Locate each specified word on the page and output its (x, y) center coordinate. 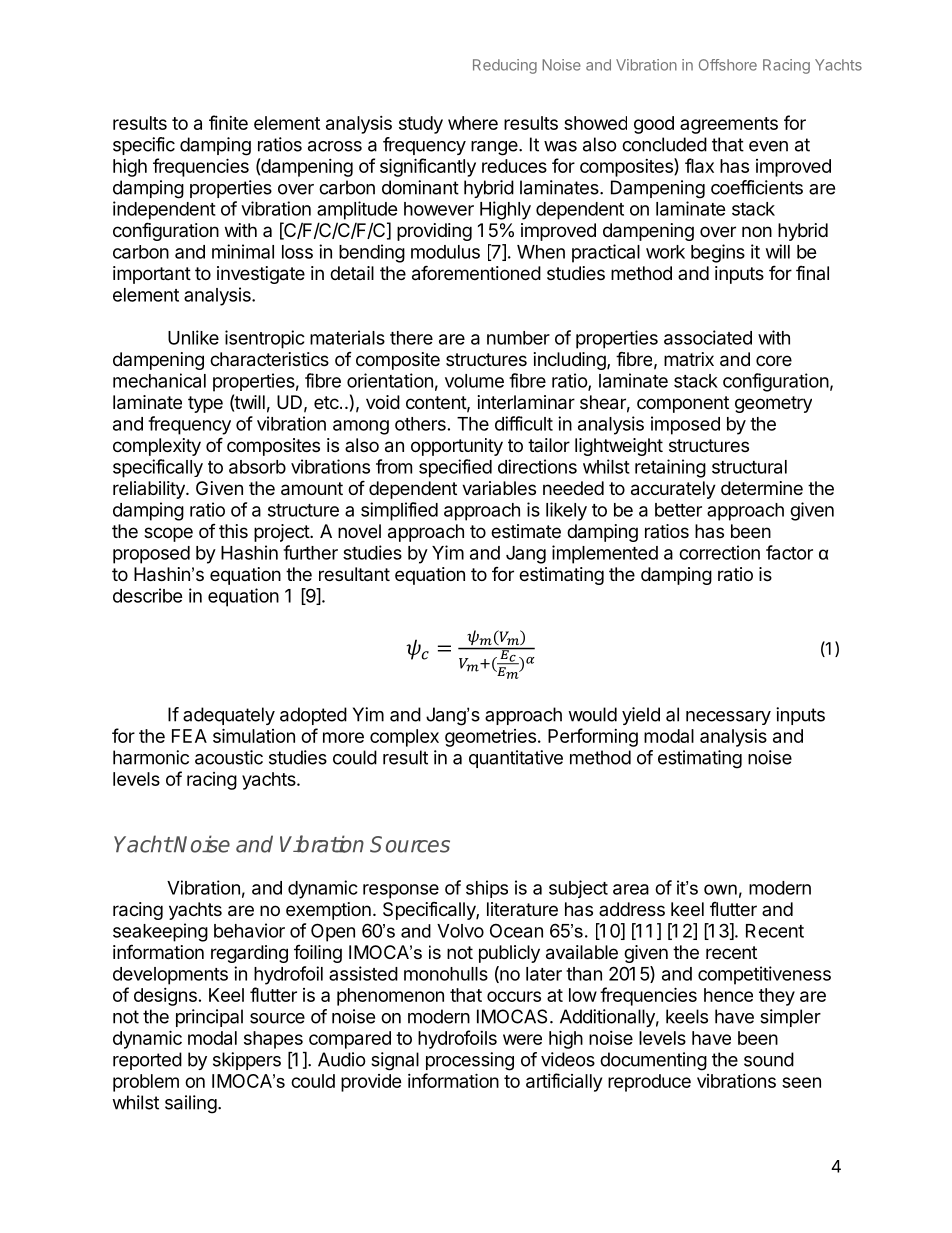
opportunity (457, 447)
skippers (247, 1061)
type (205, 404)
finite (228, 122)
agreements (729, 125)
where (473, 123)
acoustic (229, 757)
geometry (773, 404)
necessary (728, 718)
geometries (490, 738)
